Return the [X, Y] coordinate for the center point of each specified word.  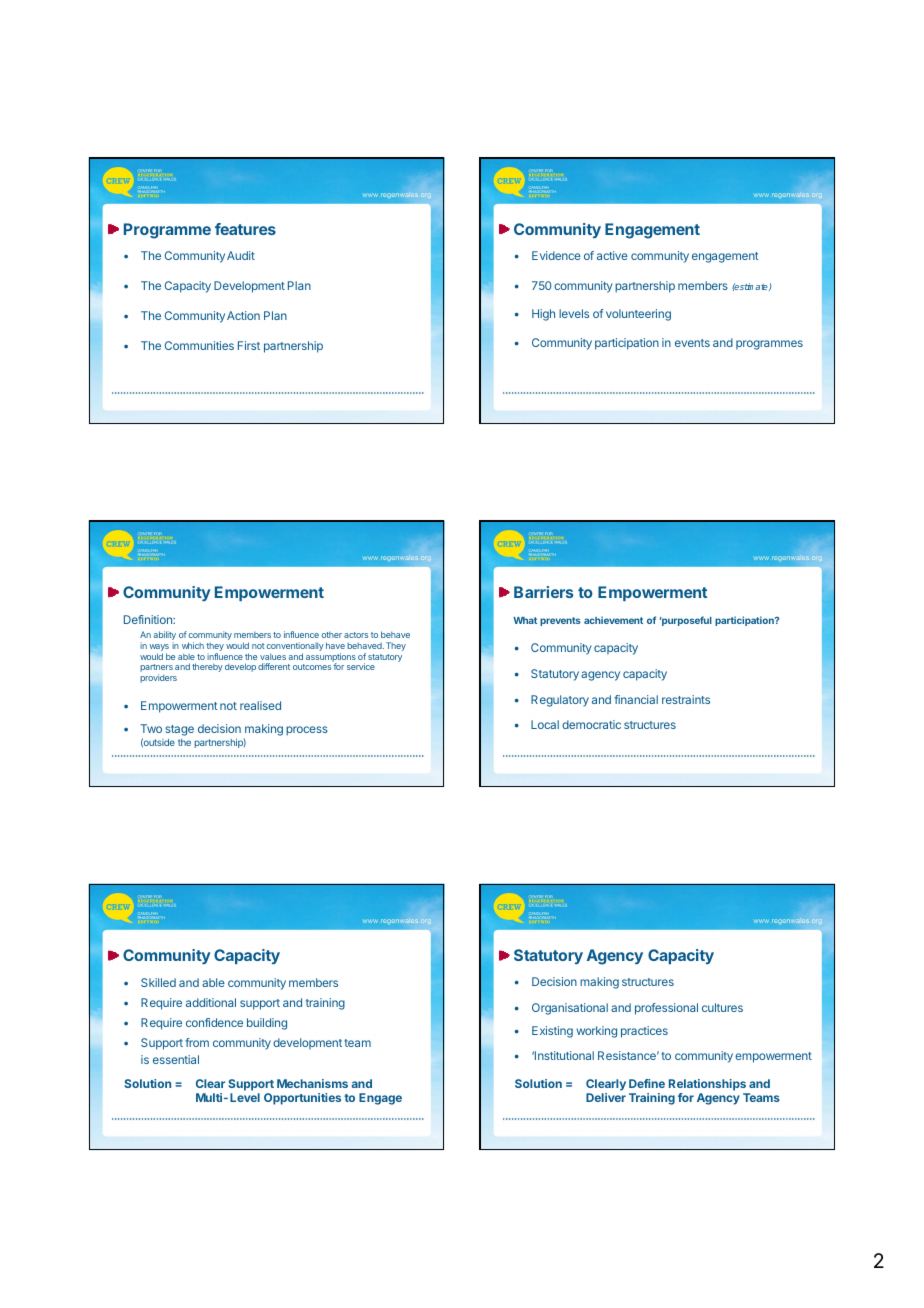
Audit [241, 255]
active [612, 255]
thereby [207, 667]
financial [636, 699]
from [197, 1042]
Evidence [556, 255]
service [361, 666]
